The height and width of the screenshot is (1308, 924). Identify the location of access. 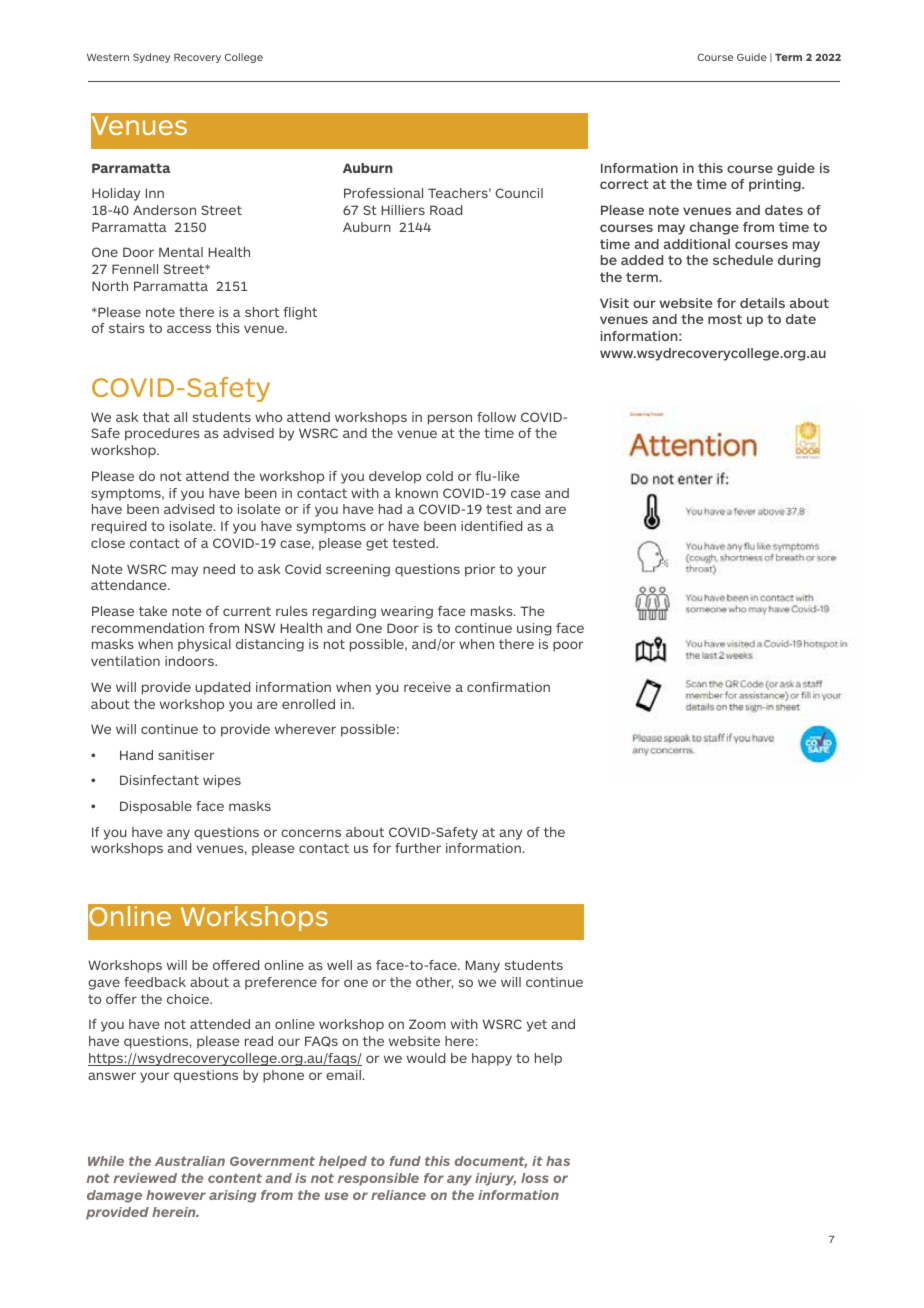
(189, 329).
